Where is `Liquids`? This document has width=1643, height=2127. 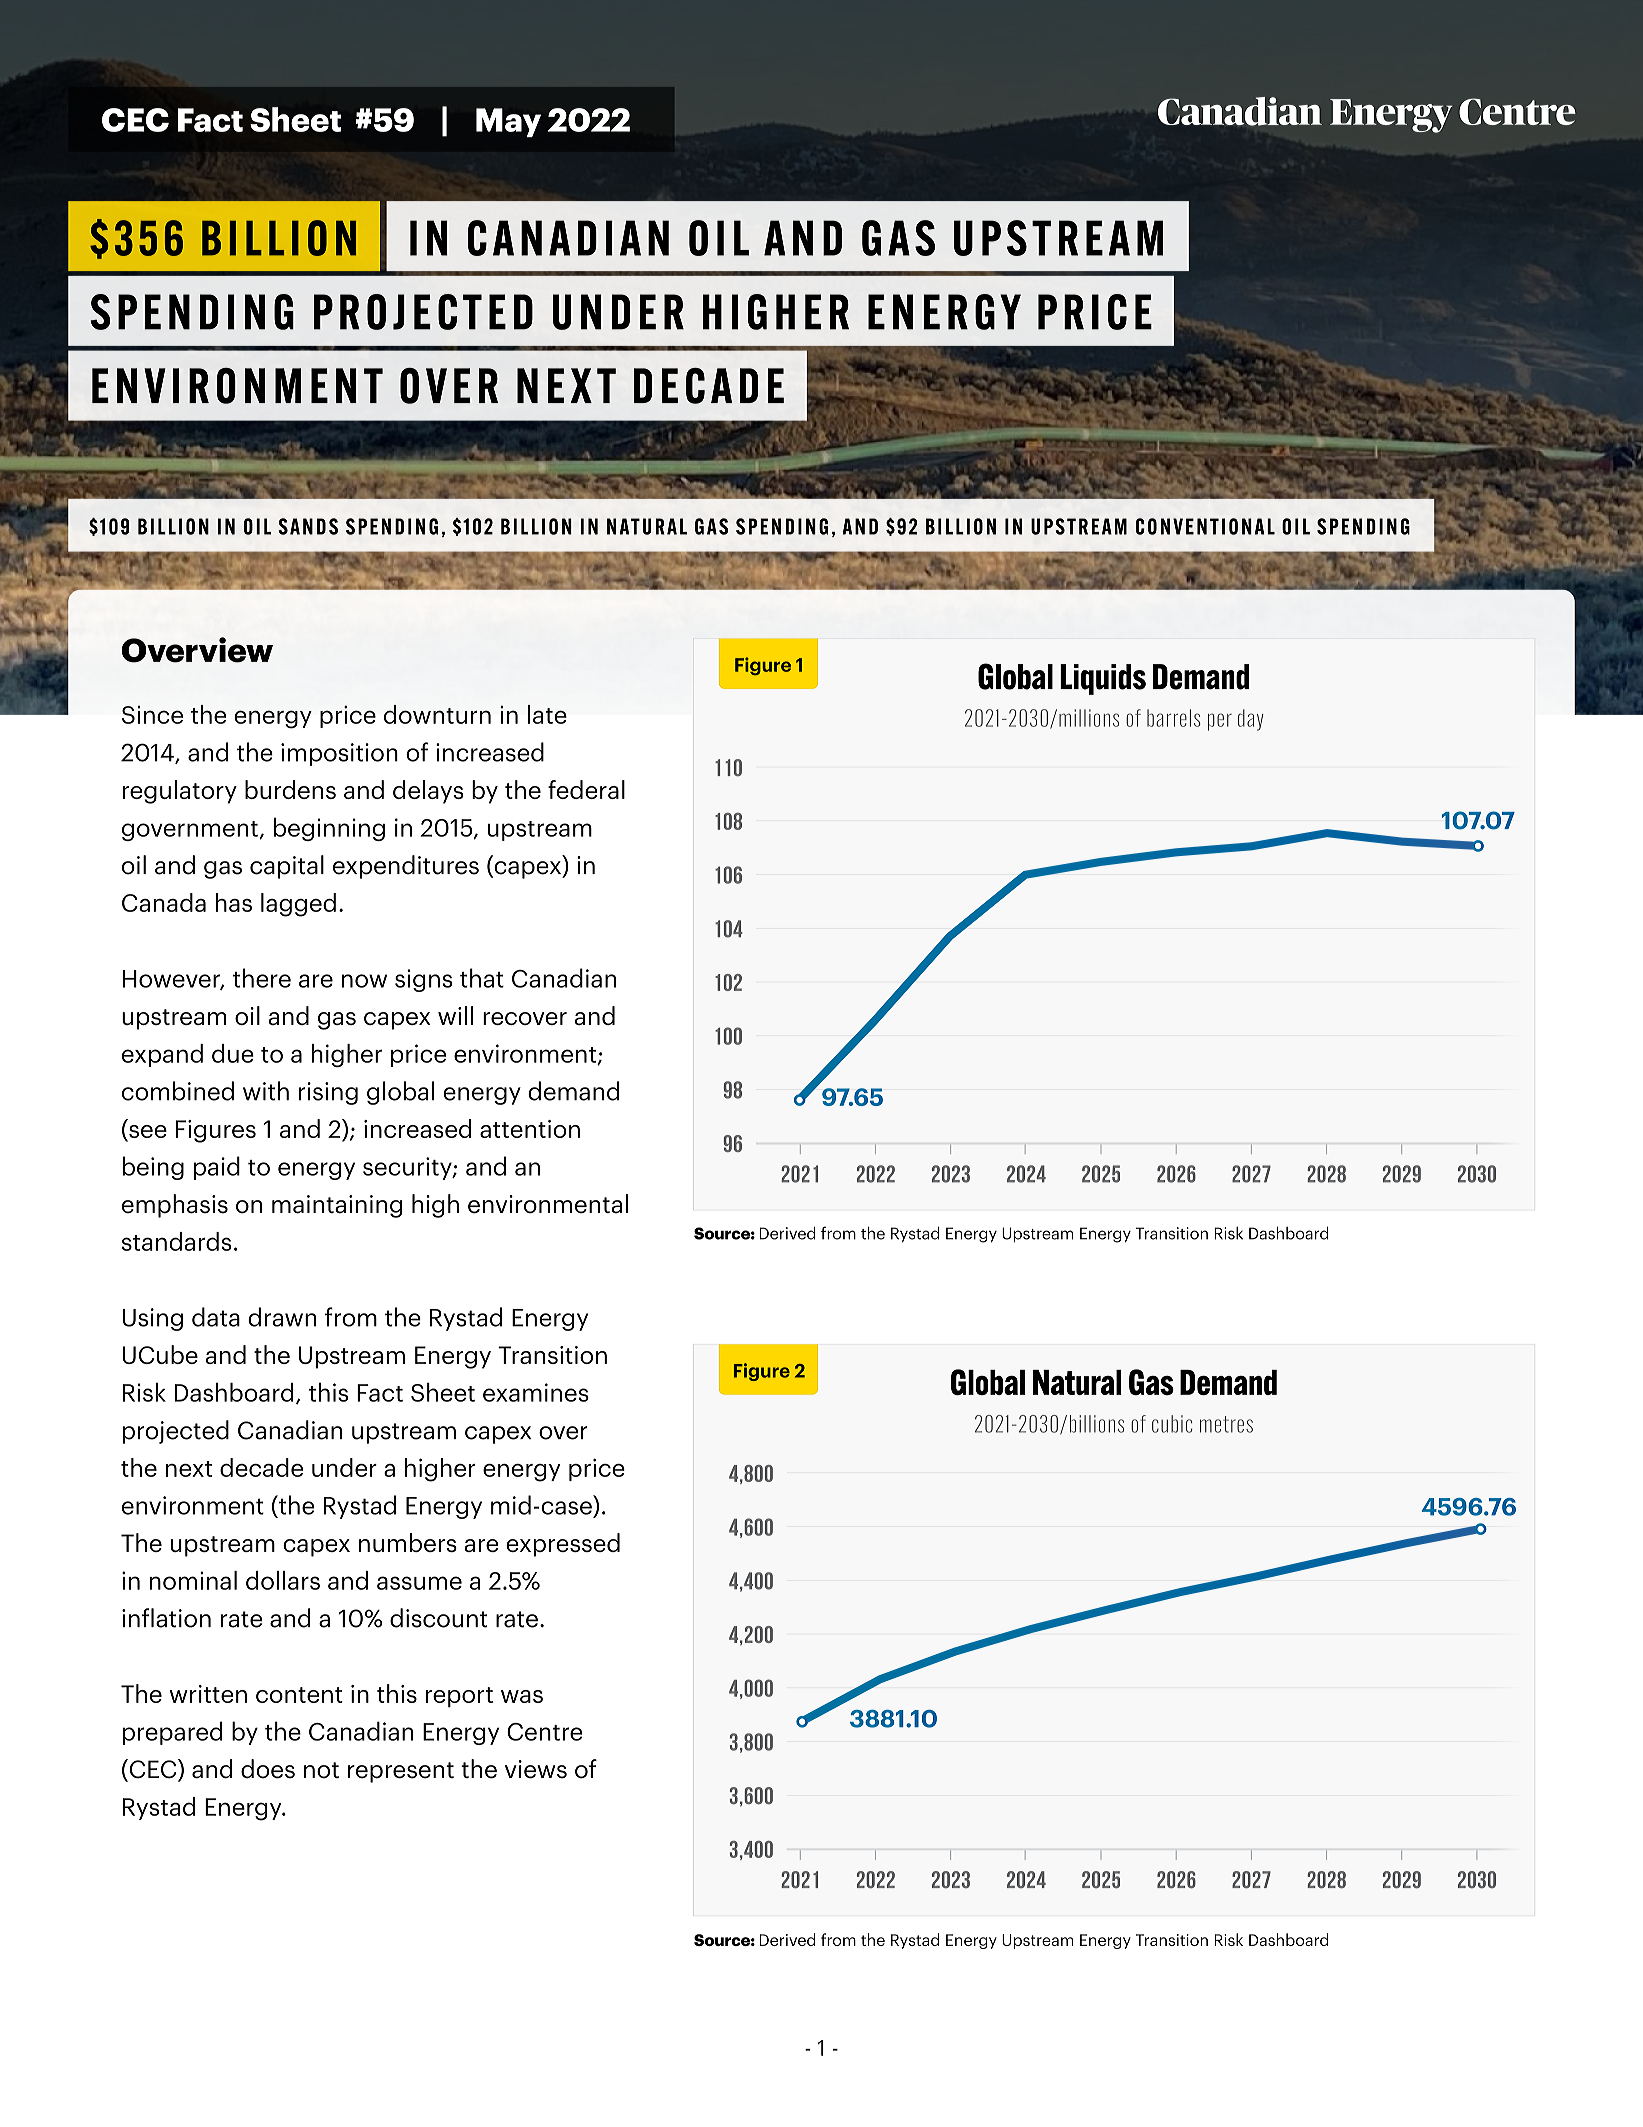
Liquids is located at coordinates (1103, 679).
